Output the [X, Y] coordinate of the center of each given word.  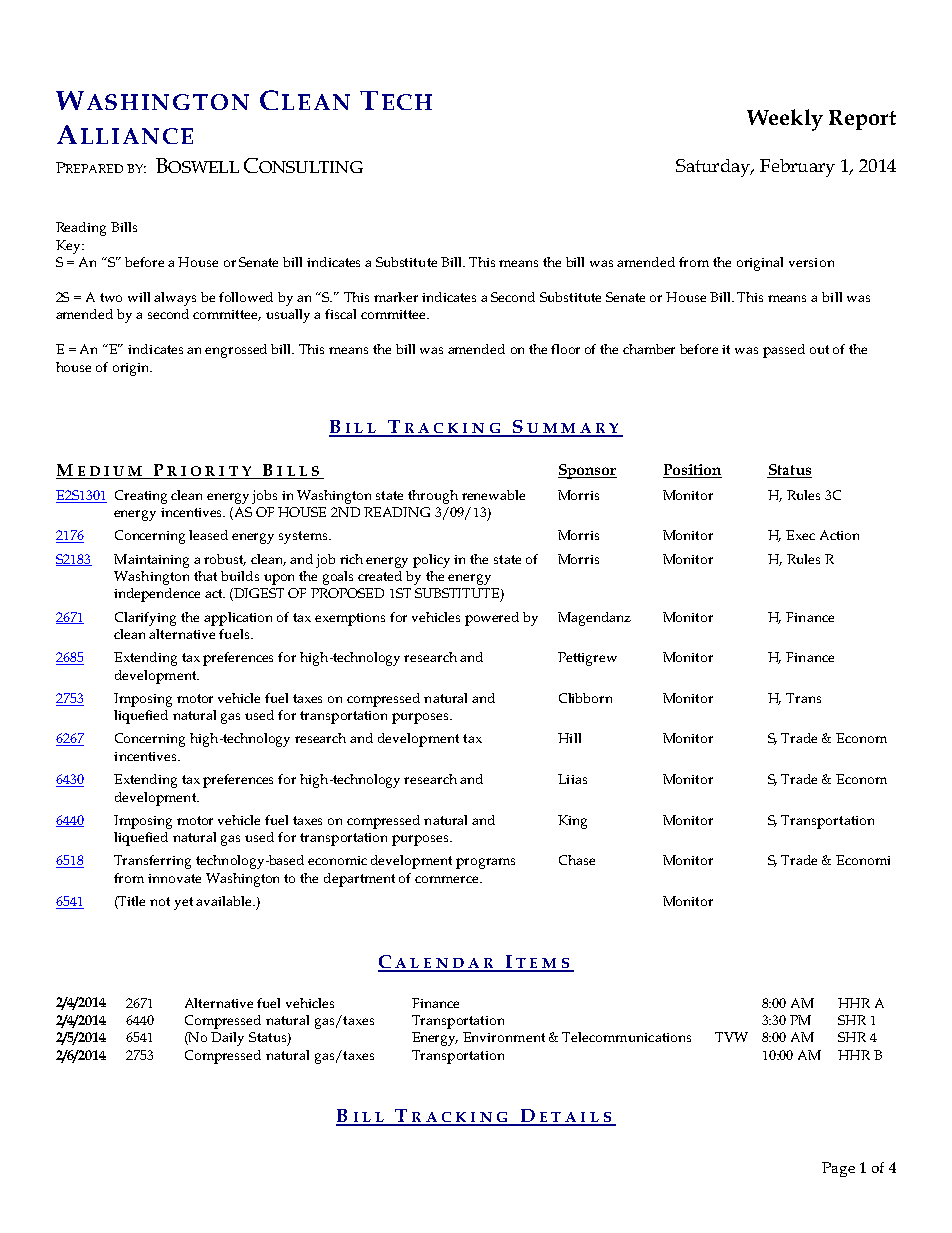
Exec [800, 535]
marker [396, 297]
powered [492, 619]
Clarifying [145, 619]
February [797, 168]
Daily [227, 1039]
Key [69, 247]
